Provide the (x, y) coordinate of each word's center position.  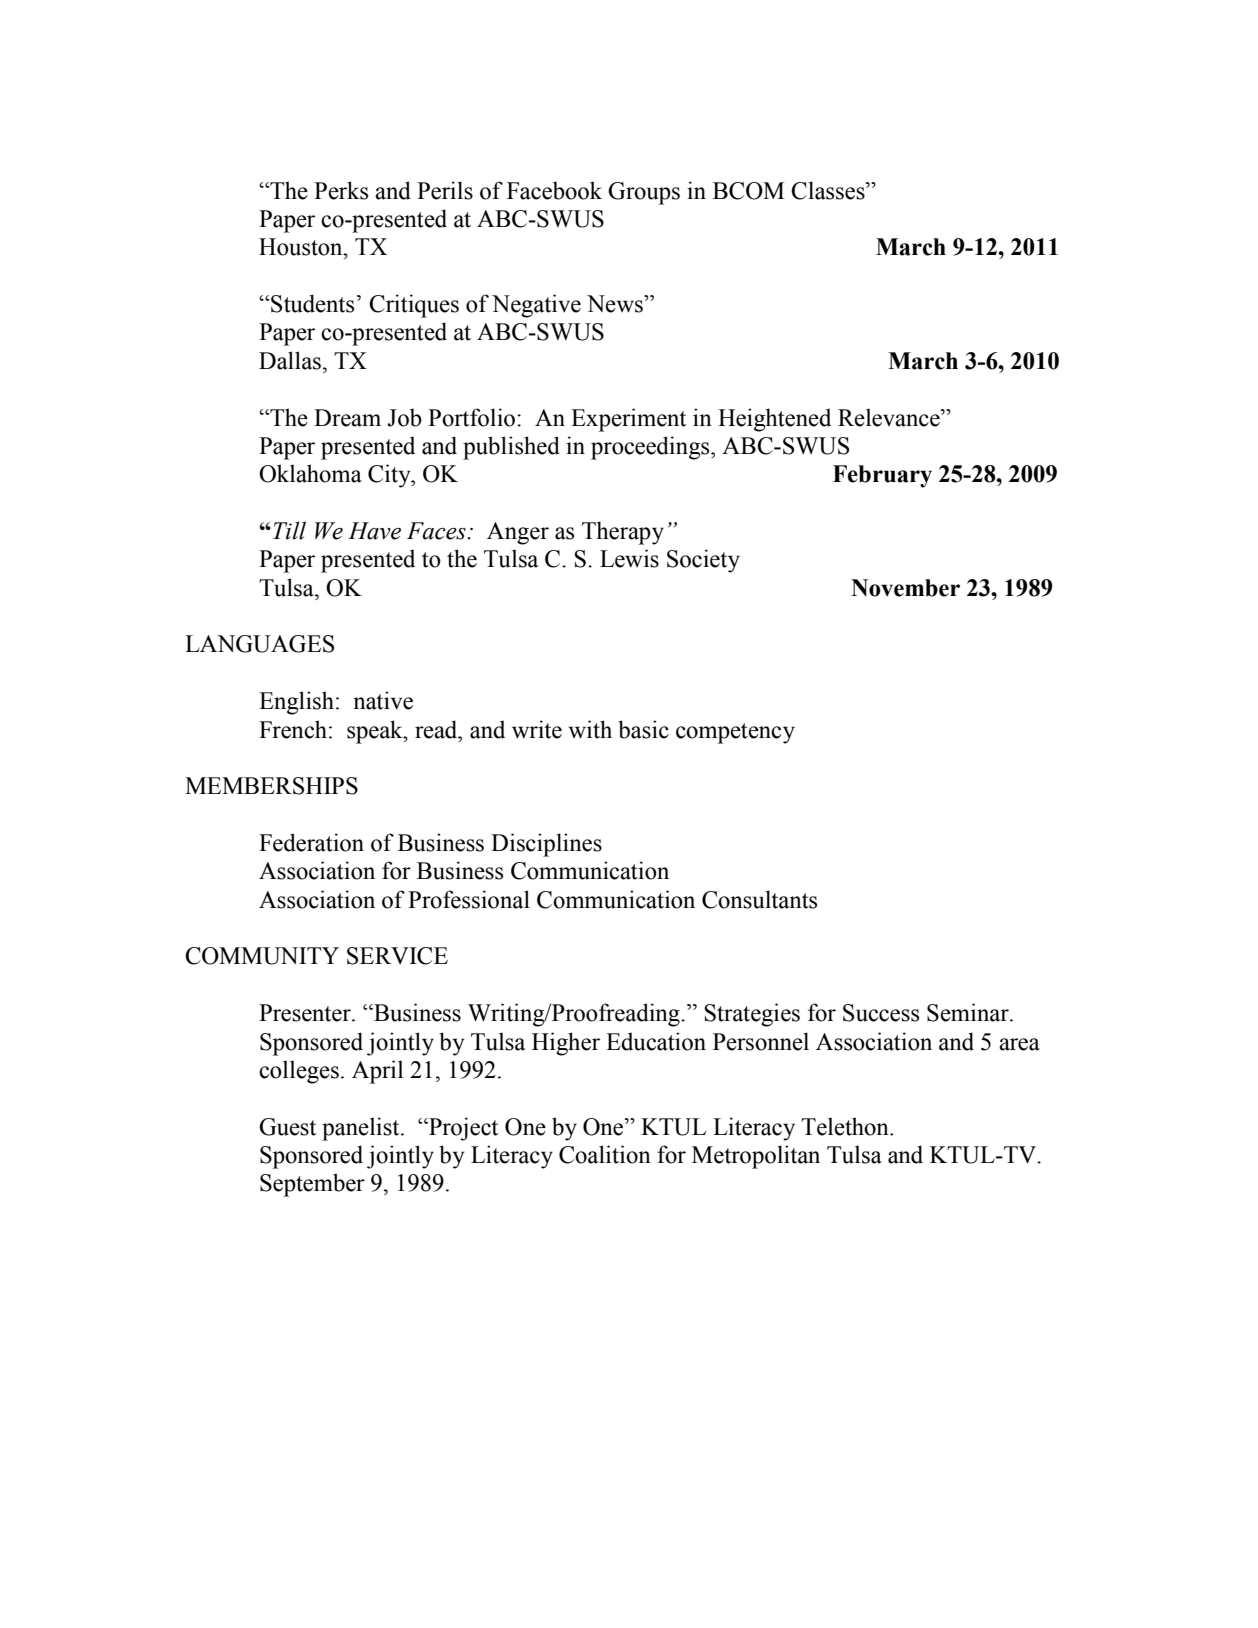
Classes (829, 190)
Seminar (969, 1012)
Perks (341, 190)
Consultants (759, 899)
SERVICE (397, 956)
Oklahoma (310, 473)
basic (643, 729)
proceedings (651, 448)
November (905, 588)
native (383, 700)
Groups (644, 193)
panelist (362, 1129)
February (882, 476)
